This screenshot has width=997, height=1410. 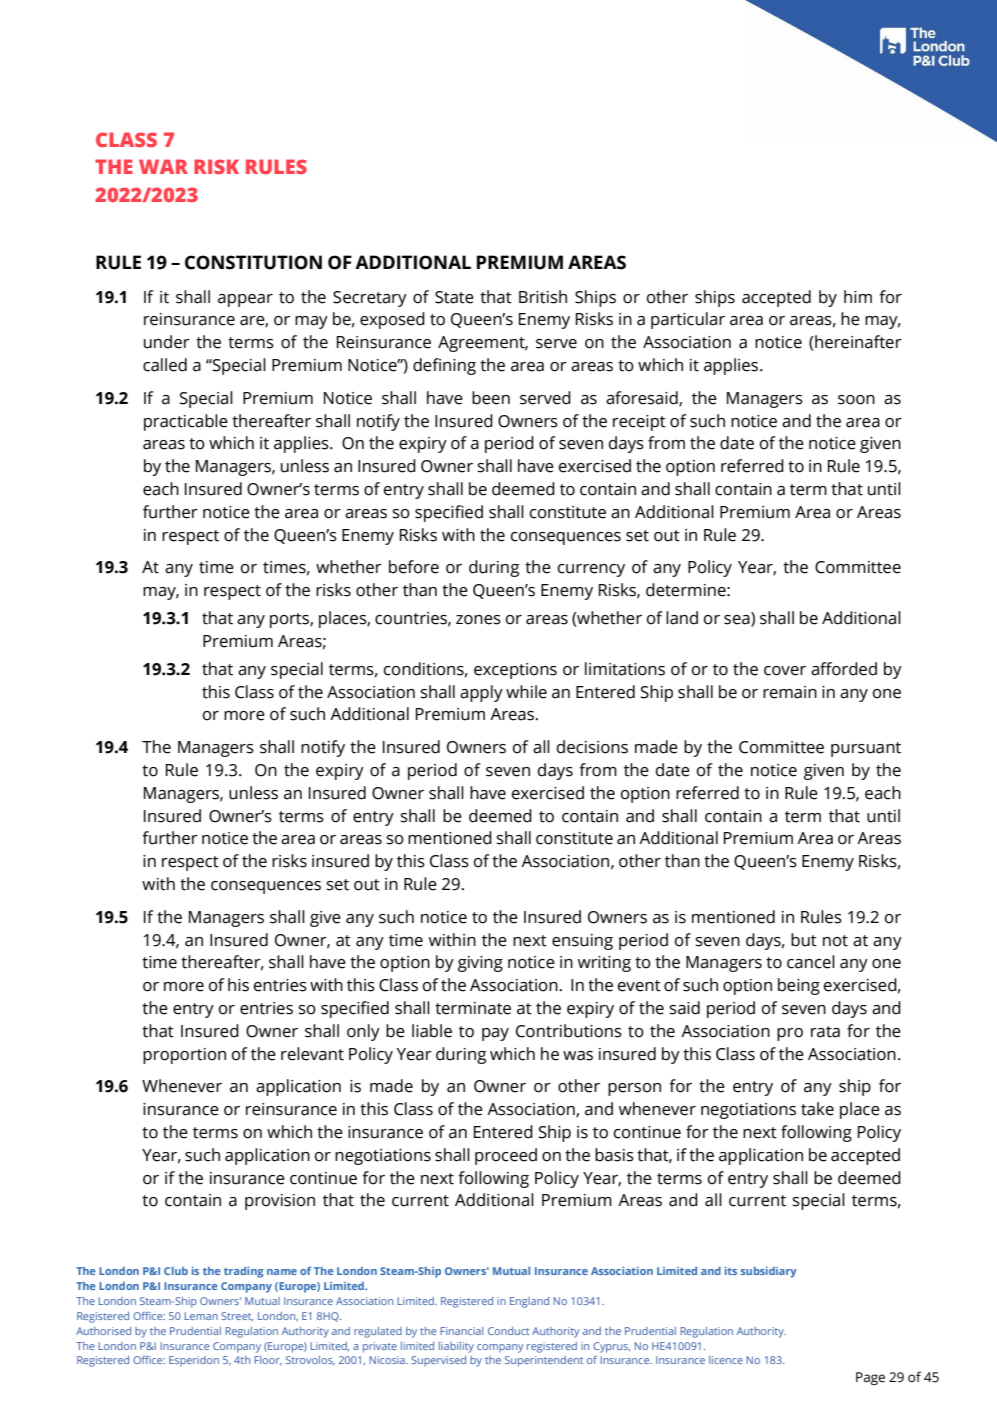 I want to click on ports, so click(x=290, y=620).
